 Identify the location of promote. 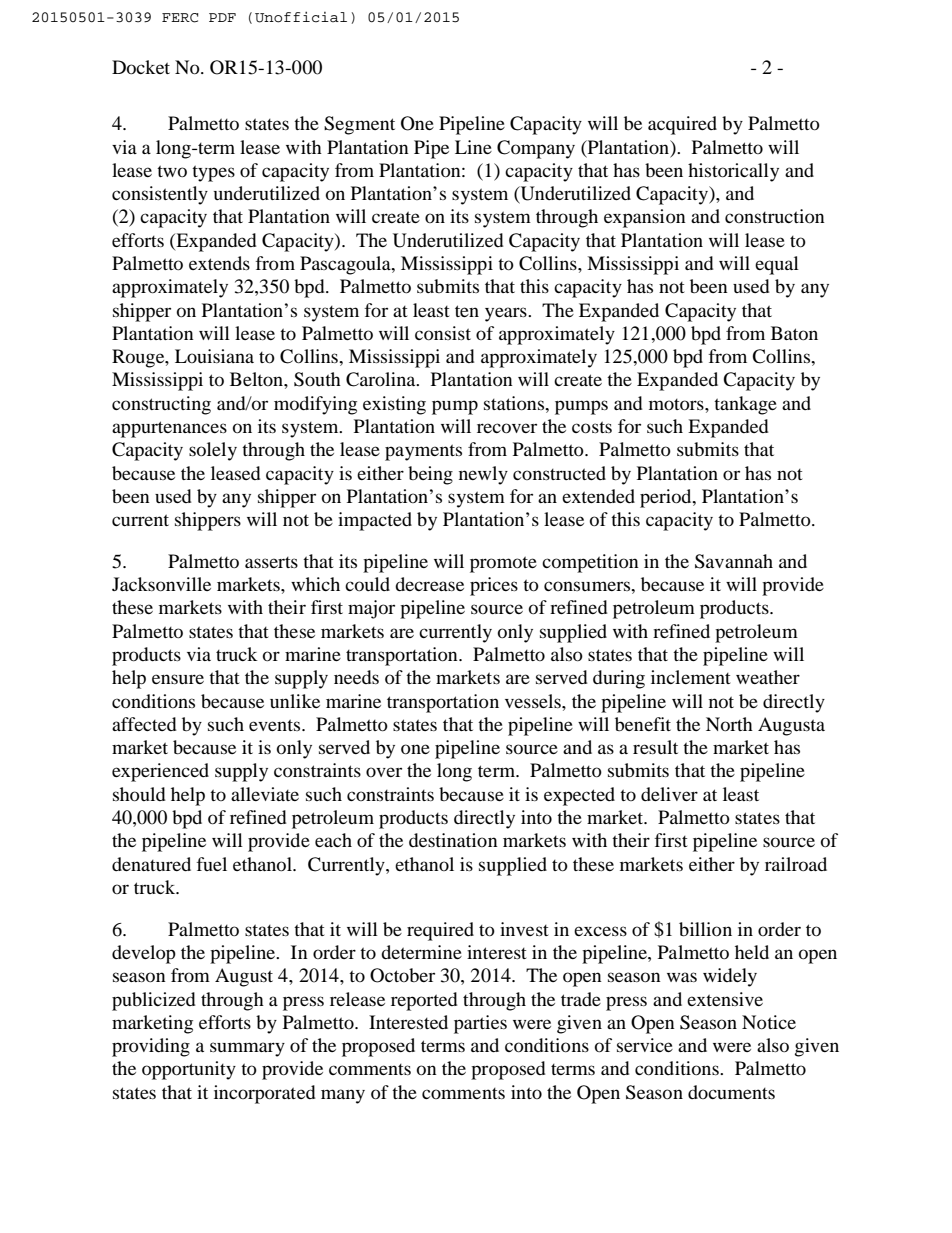
(503, 564).
